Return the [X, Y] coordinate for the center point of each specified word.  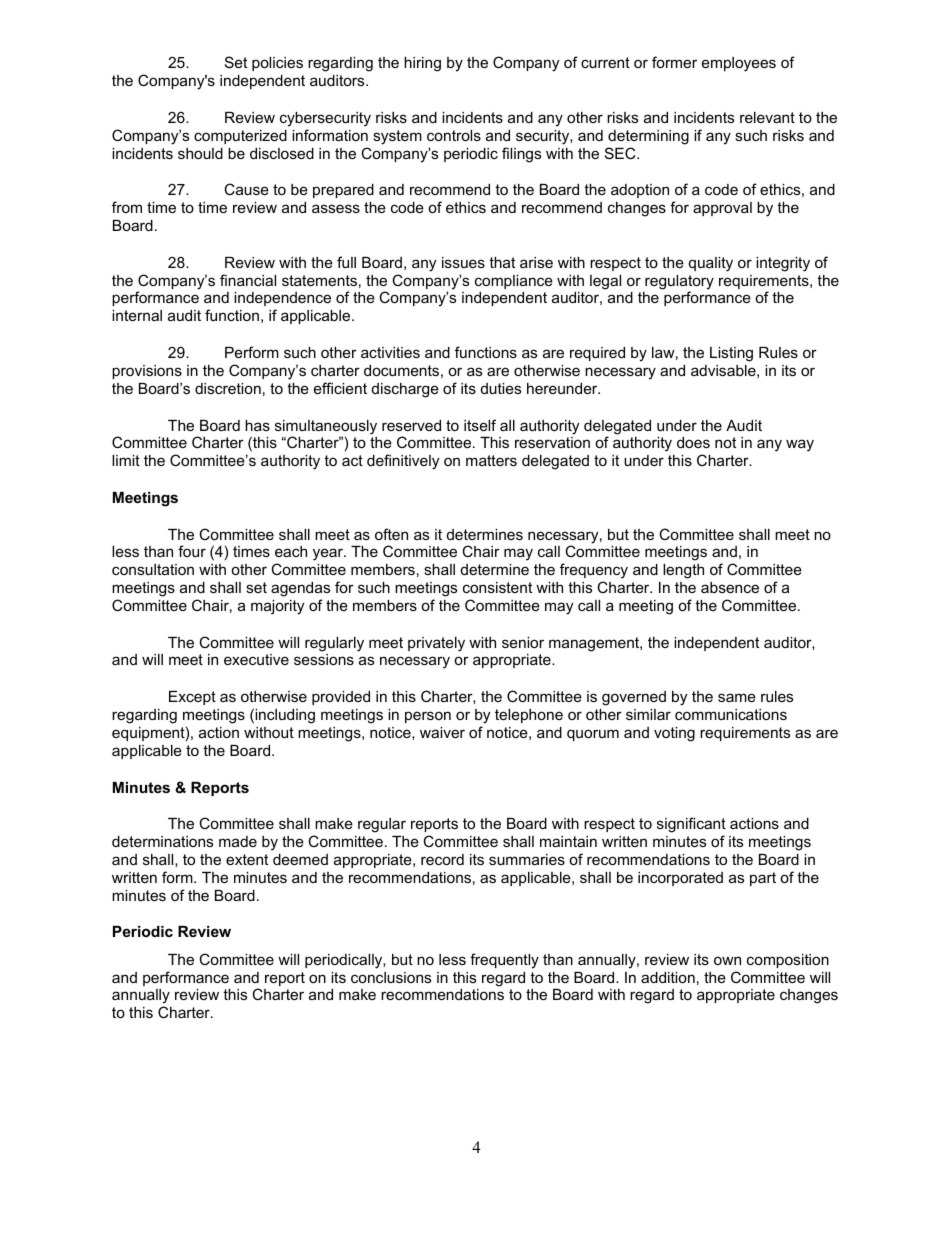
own [727, 960]
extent [247, 859]
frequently [504, 961]
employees [739, 64]
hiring [422, 64]
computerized [240, 137]
